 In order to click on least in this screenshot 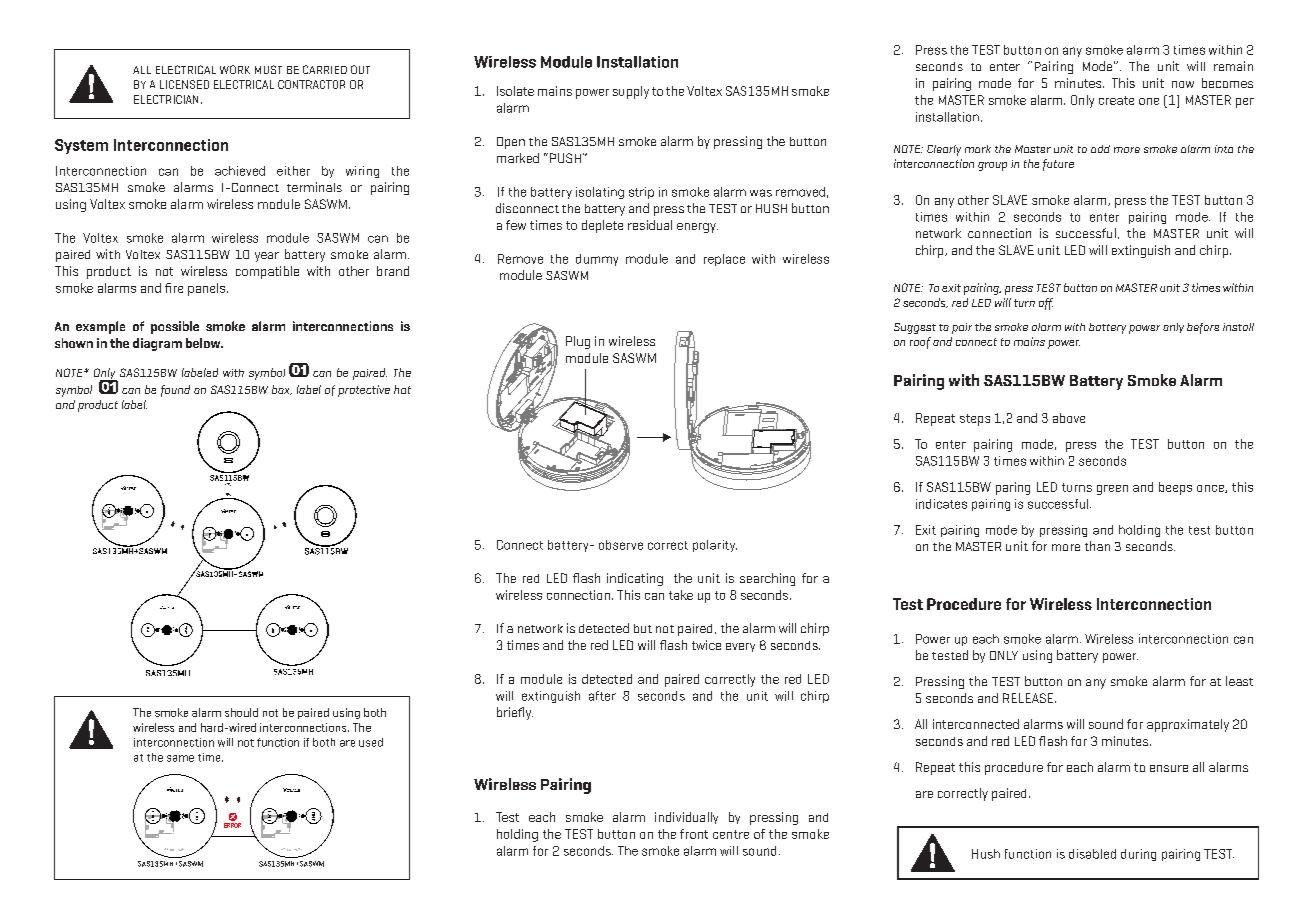, I will do `click(1239, 681)`.
